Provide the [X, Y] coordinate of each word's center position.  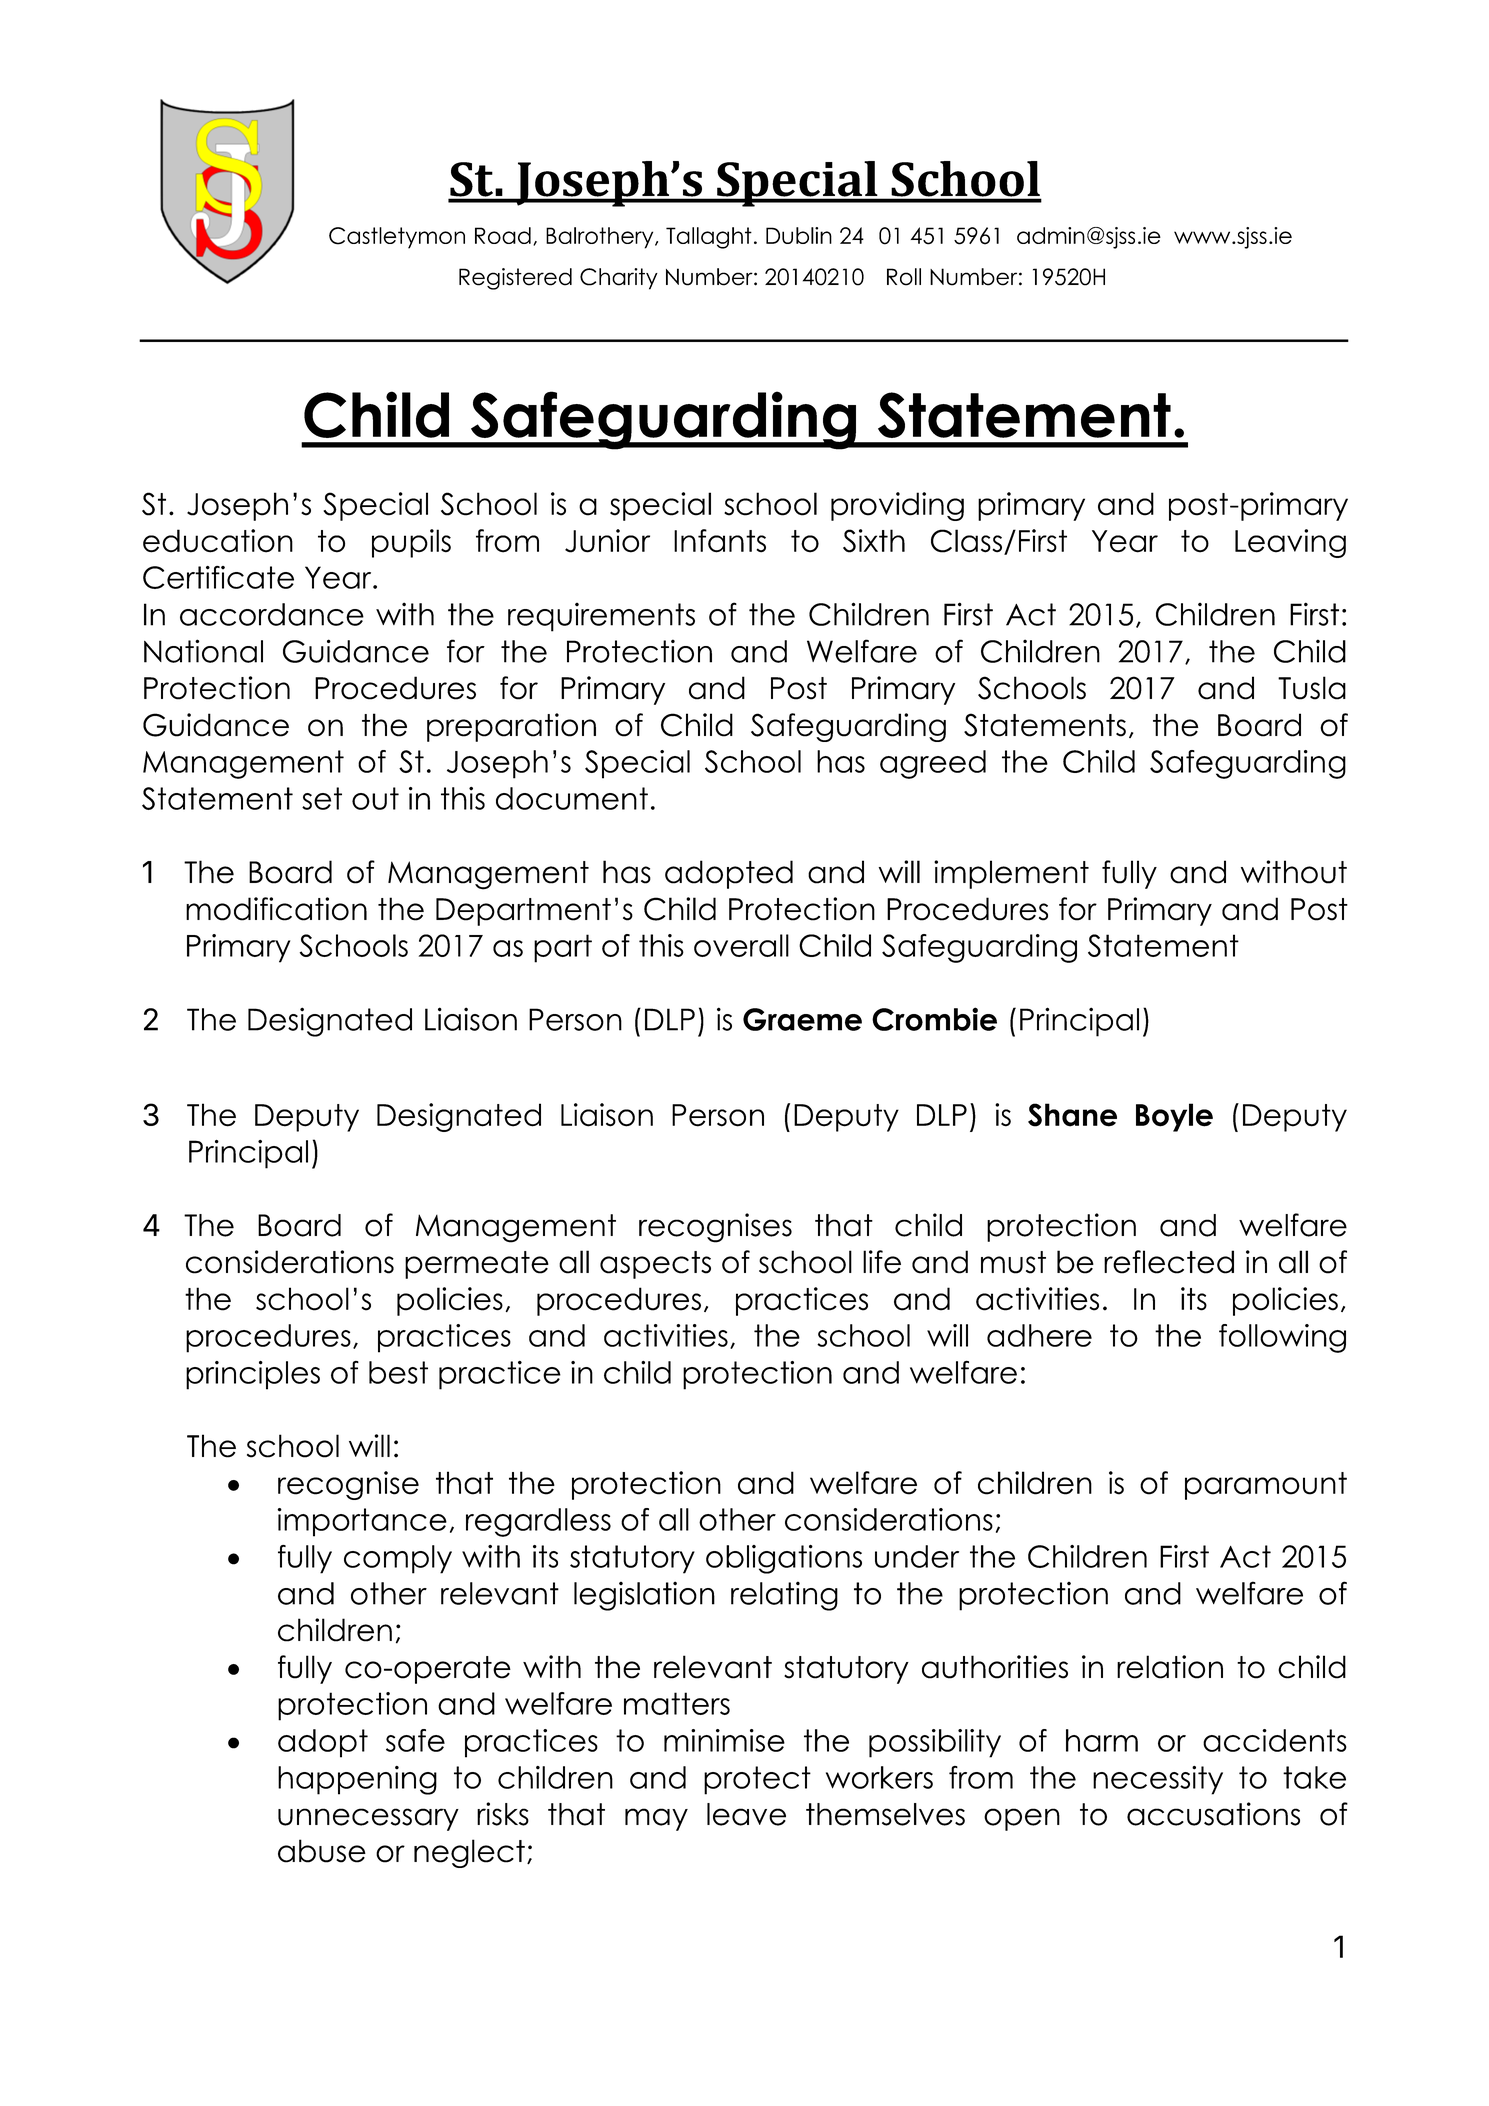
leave [746, 1814]
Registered [515, 279]
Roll [904, 277]
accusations [1213, 1814]
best [398, 1372]
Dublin [799, 235]
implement [1011, 874]
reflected [1169, 1262]
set [322, 798]
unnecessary [368, 1819]
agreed [933, 764]
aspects [655, 1265]
